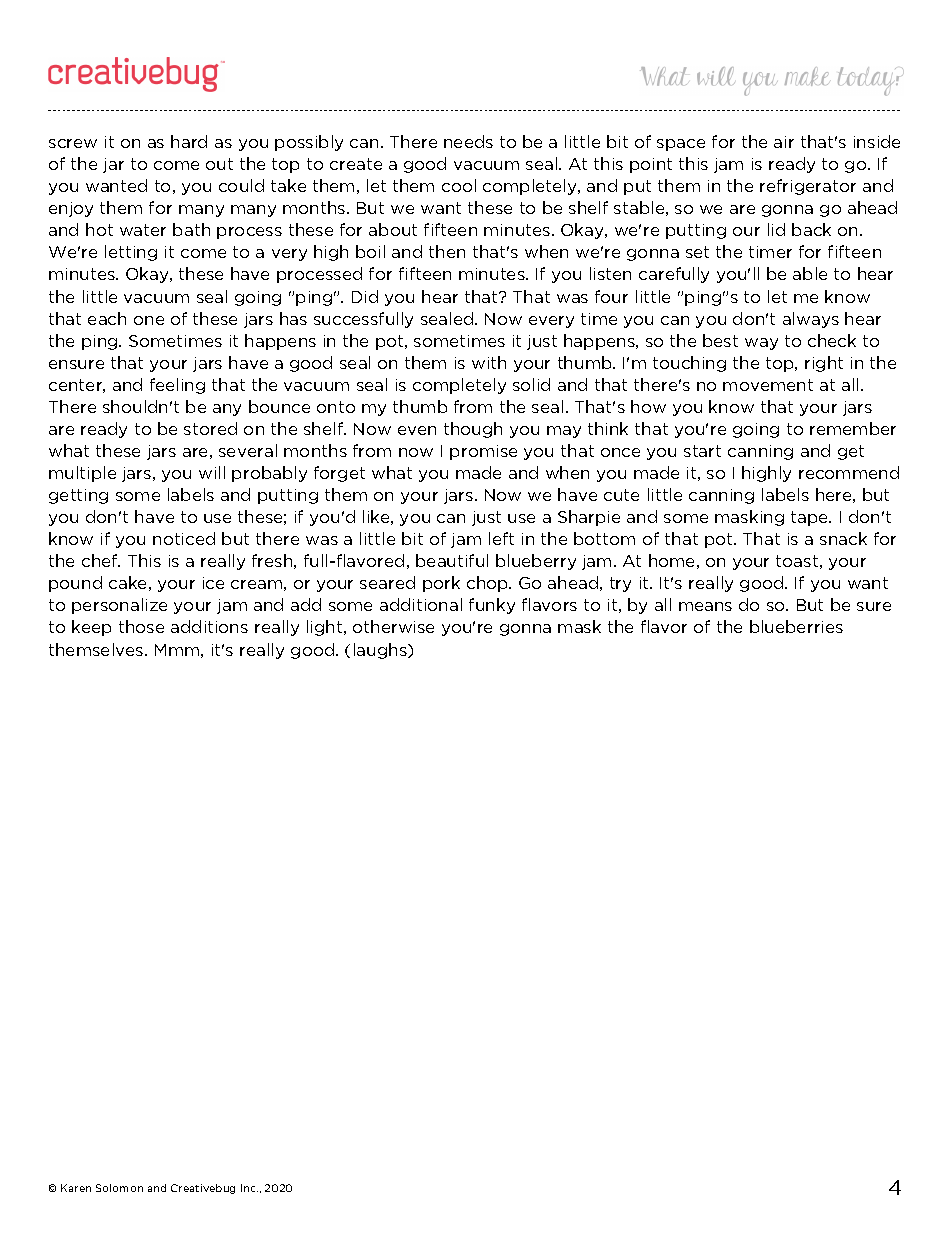 Image resolution: width=952 pixels, height=1233 pixels. Describe the element at coordinates (492, 606) in the screenshot. I see `funky` at that location.
